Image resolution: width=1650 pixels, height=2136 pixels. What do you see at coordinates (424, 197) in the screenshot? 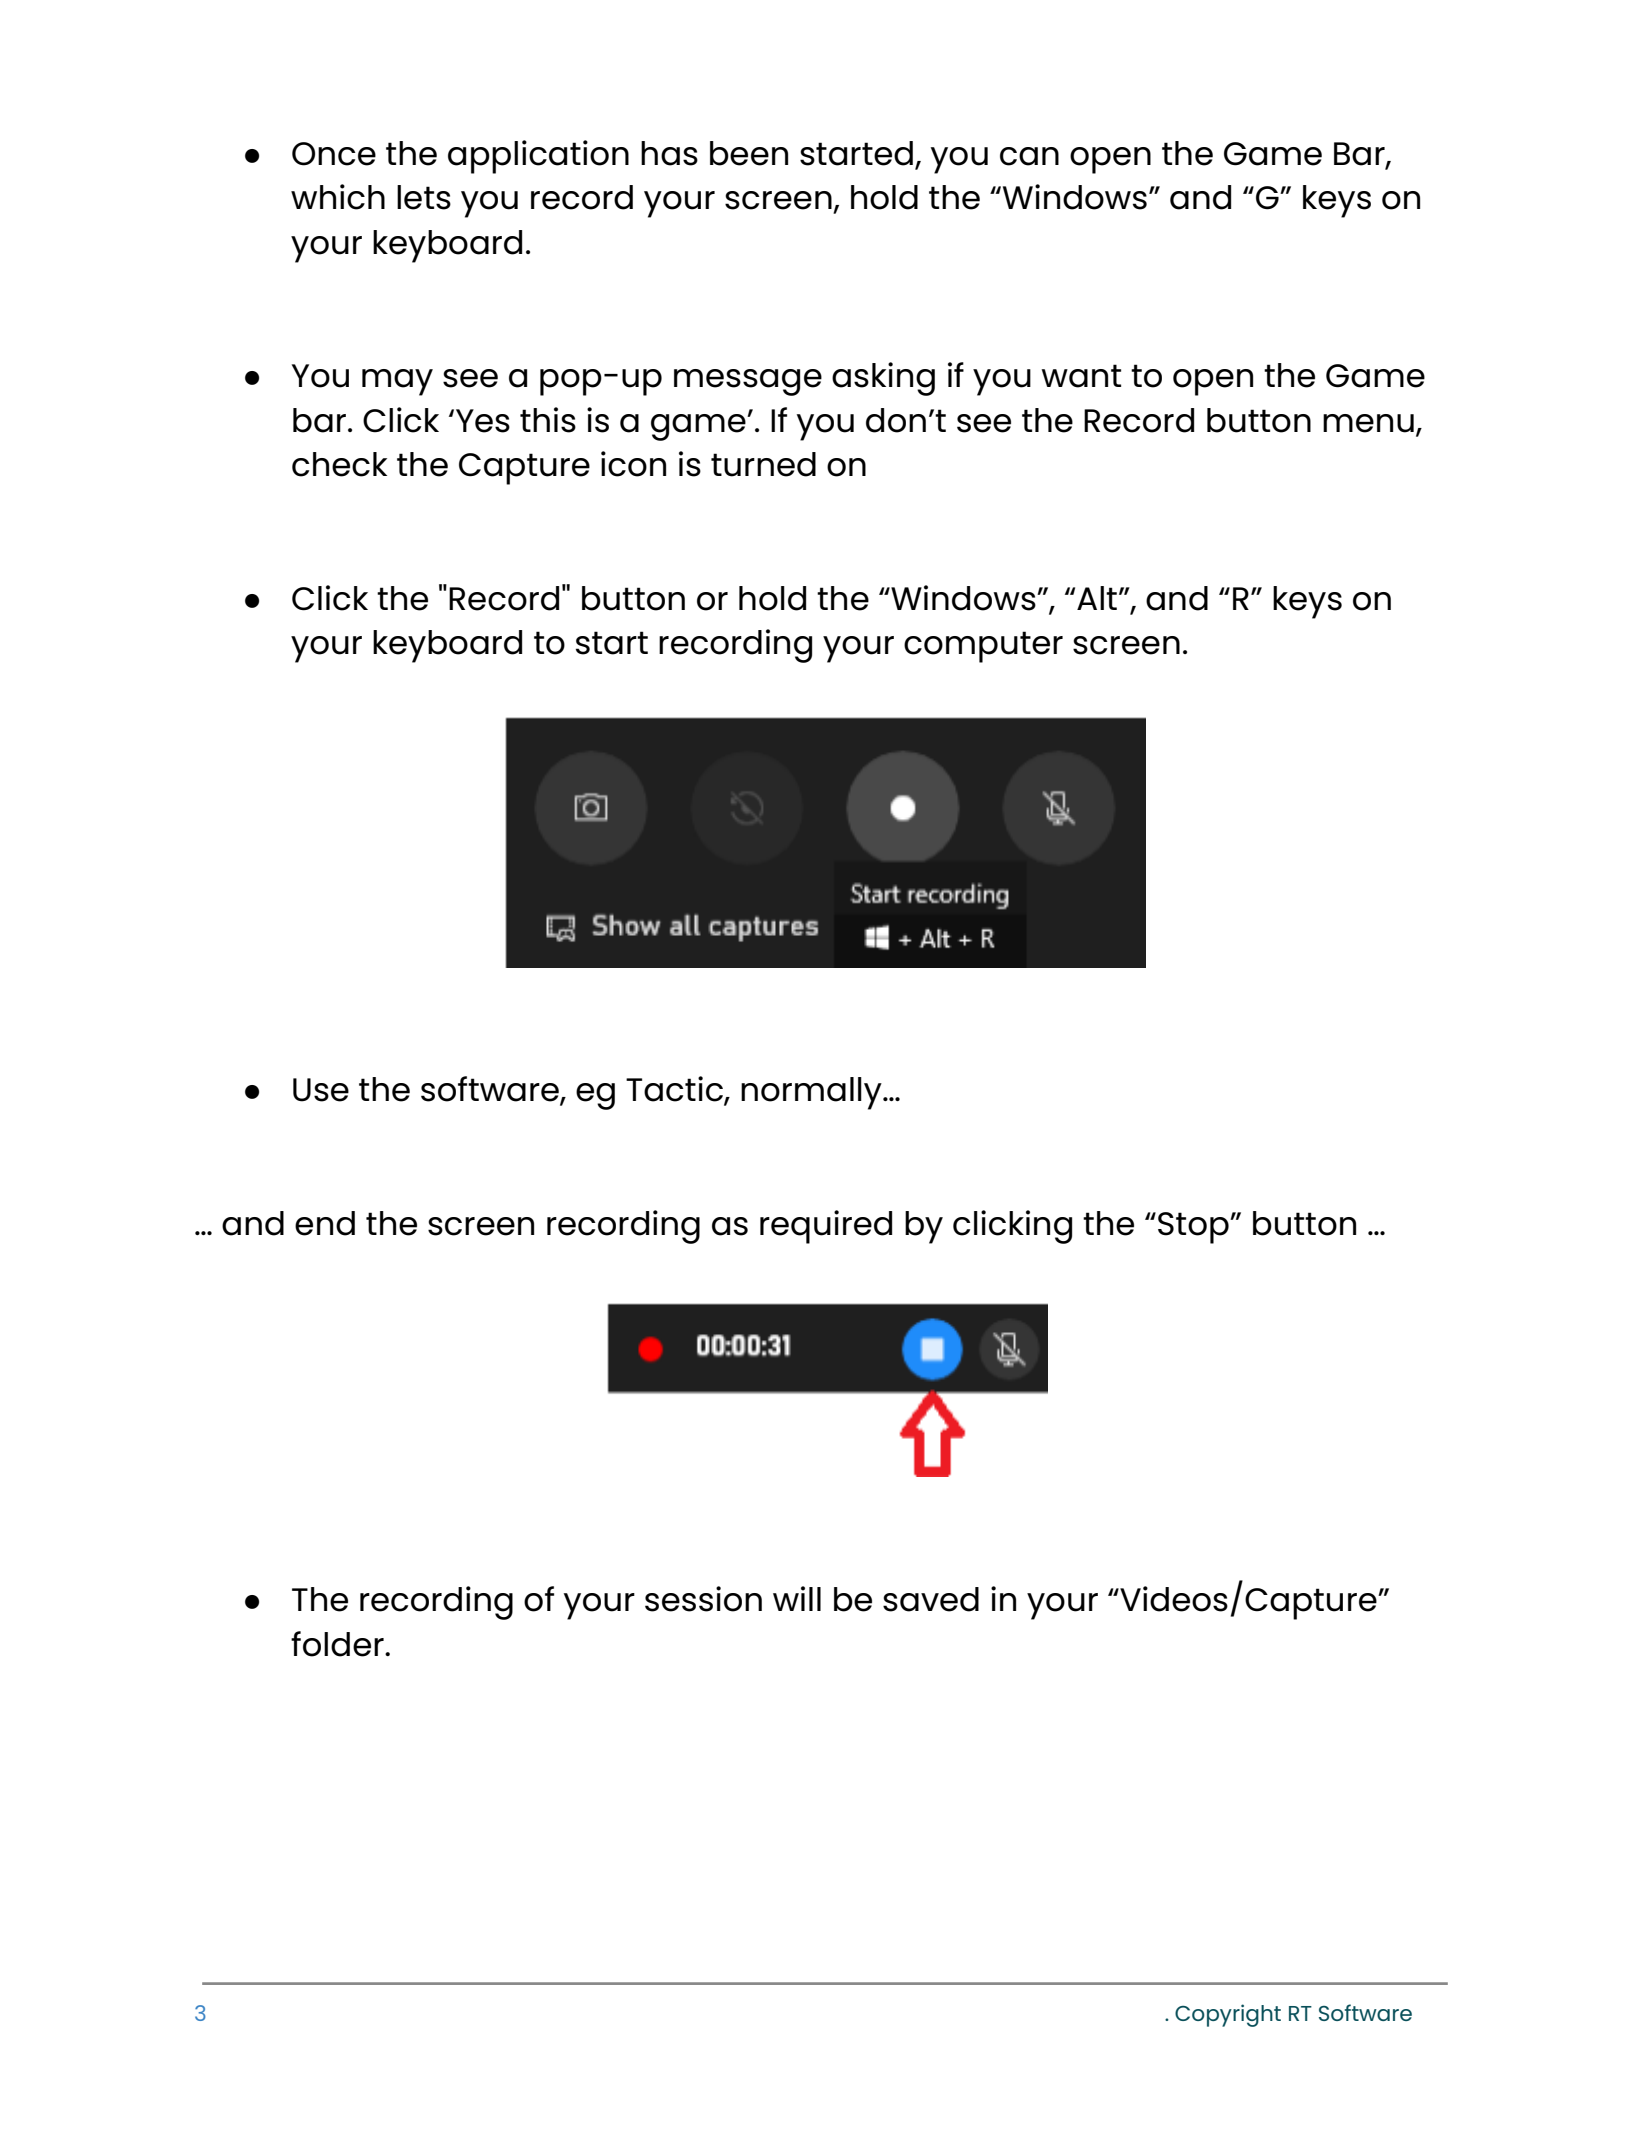
I see `lets` at bounding box center [424, 197].
